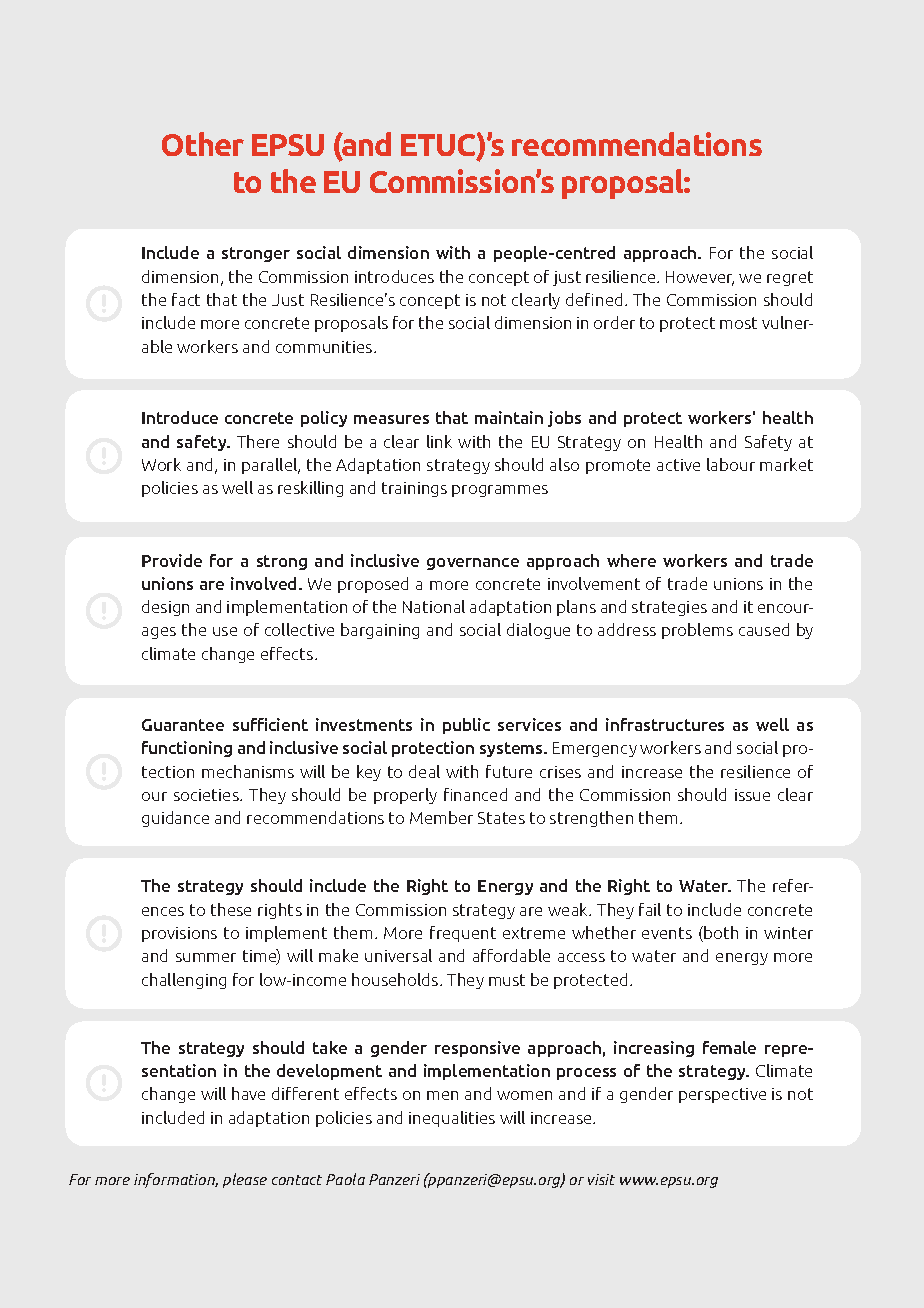 This image has height=1308, width=924. What do you see at coordinates (722, 1095) in the image?
I see `perspective` at bounding box center [722, 1095].
